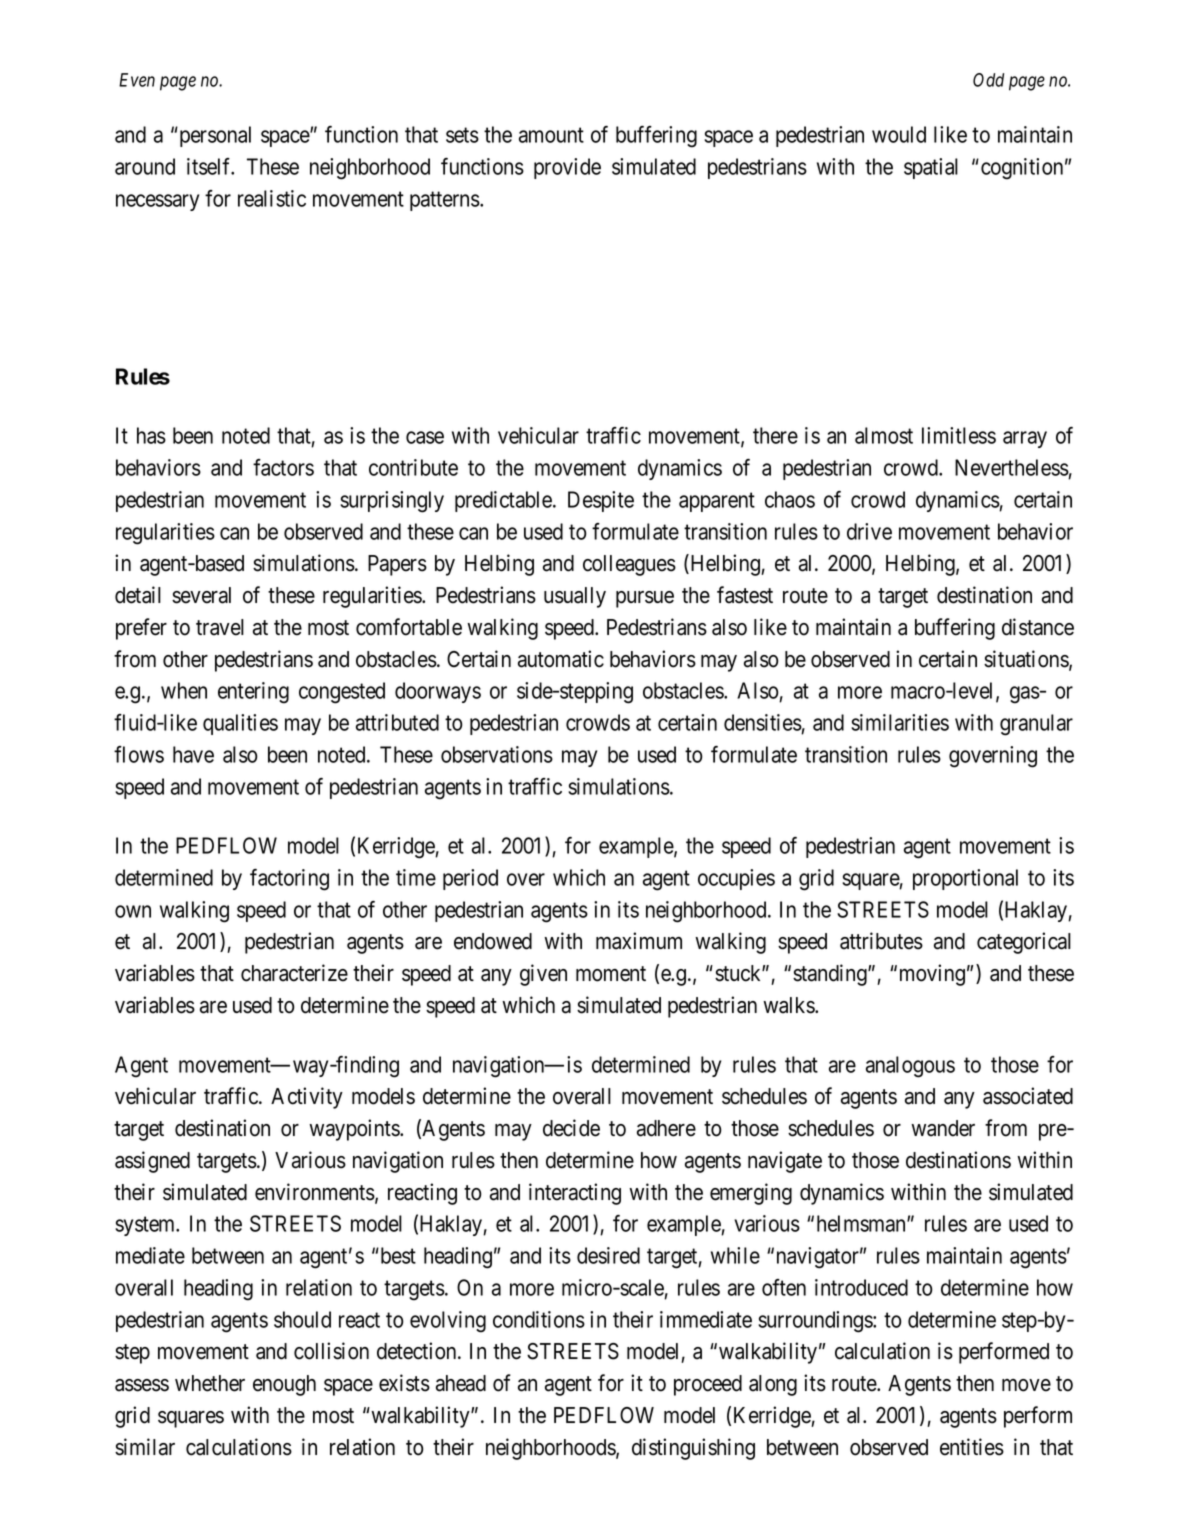 The height and width of the screenshot is (1537, 1188). Describe the element at coordinates (214, 136) in the screenshot. I see `personal` at that location.
